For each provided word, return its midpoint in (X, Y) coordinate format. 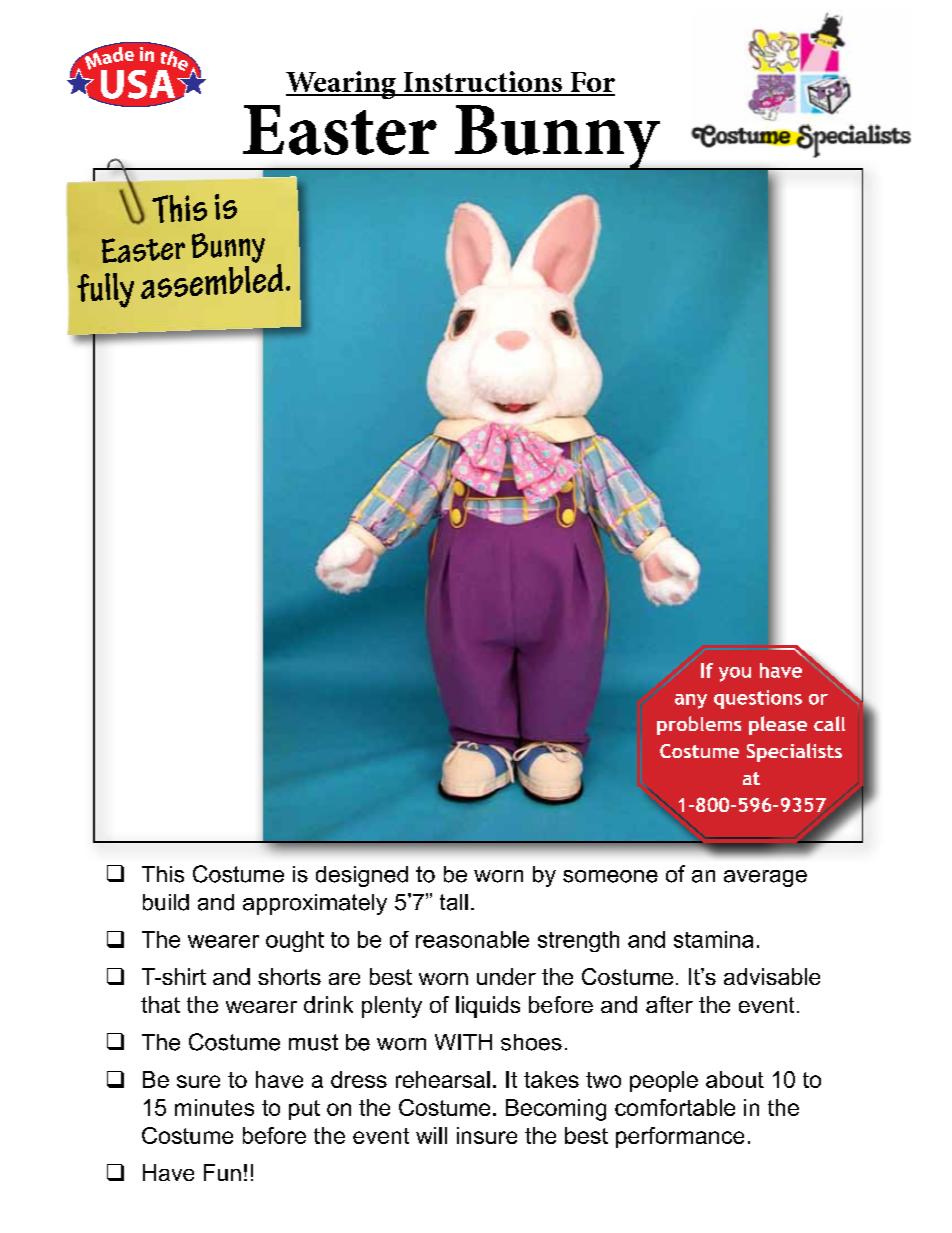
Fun (222, 1172)
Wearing (342, 85)
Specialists (794, 752)
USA (139, 85)
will (431, 1135)
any (691, 701)
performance (680, 1137)
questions (758, 699)
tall (454, 902)
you (735, 674)
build (166, 902)
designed (362, 876)
